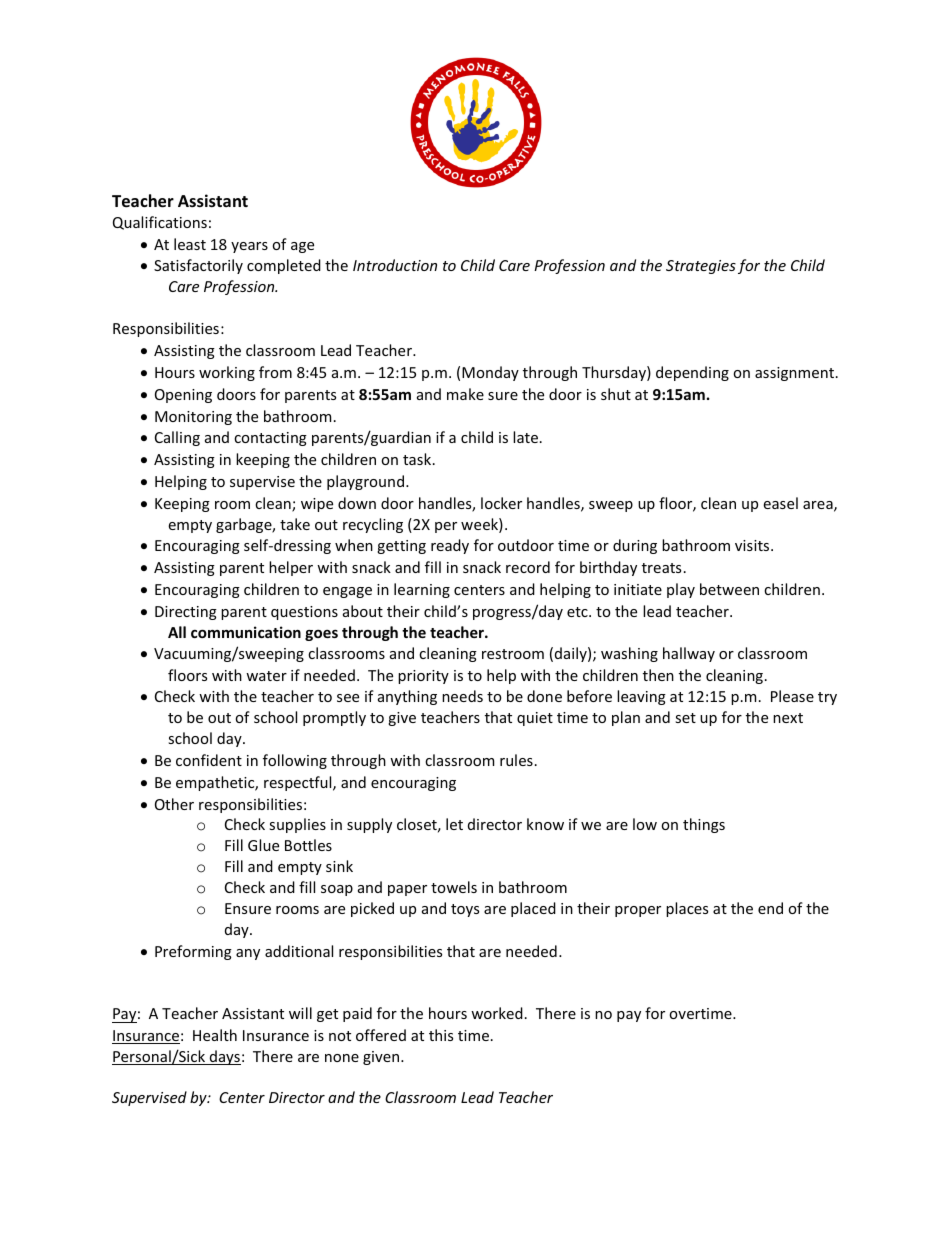  What do you see at coordinates (249, 247) in the screenshot?
I see `years` at bounding box center [249, 247].
